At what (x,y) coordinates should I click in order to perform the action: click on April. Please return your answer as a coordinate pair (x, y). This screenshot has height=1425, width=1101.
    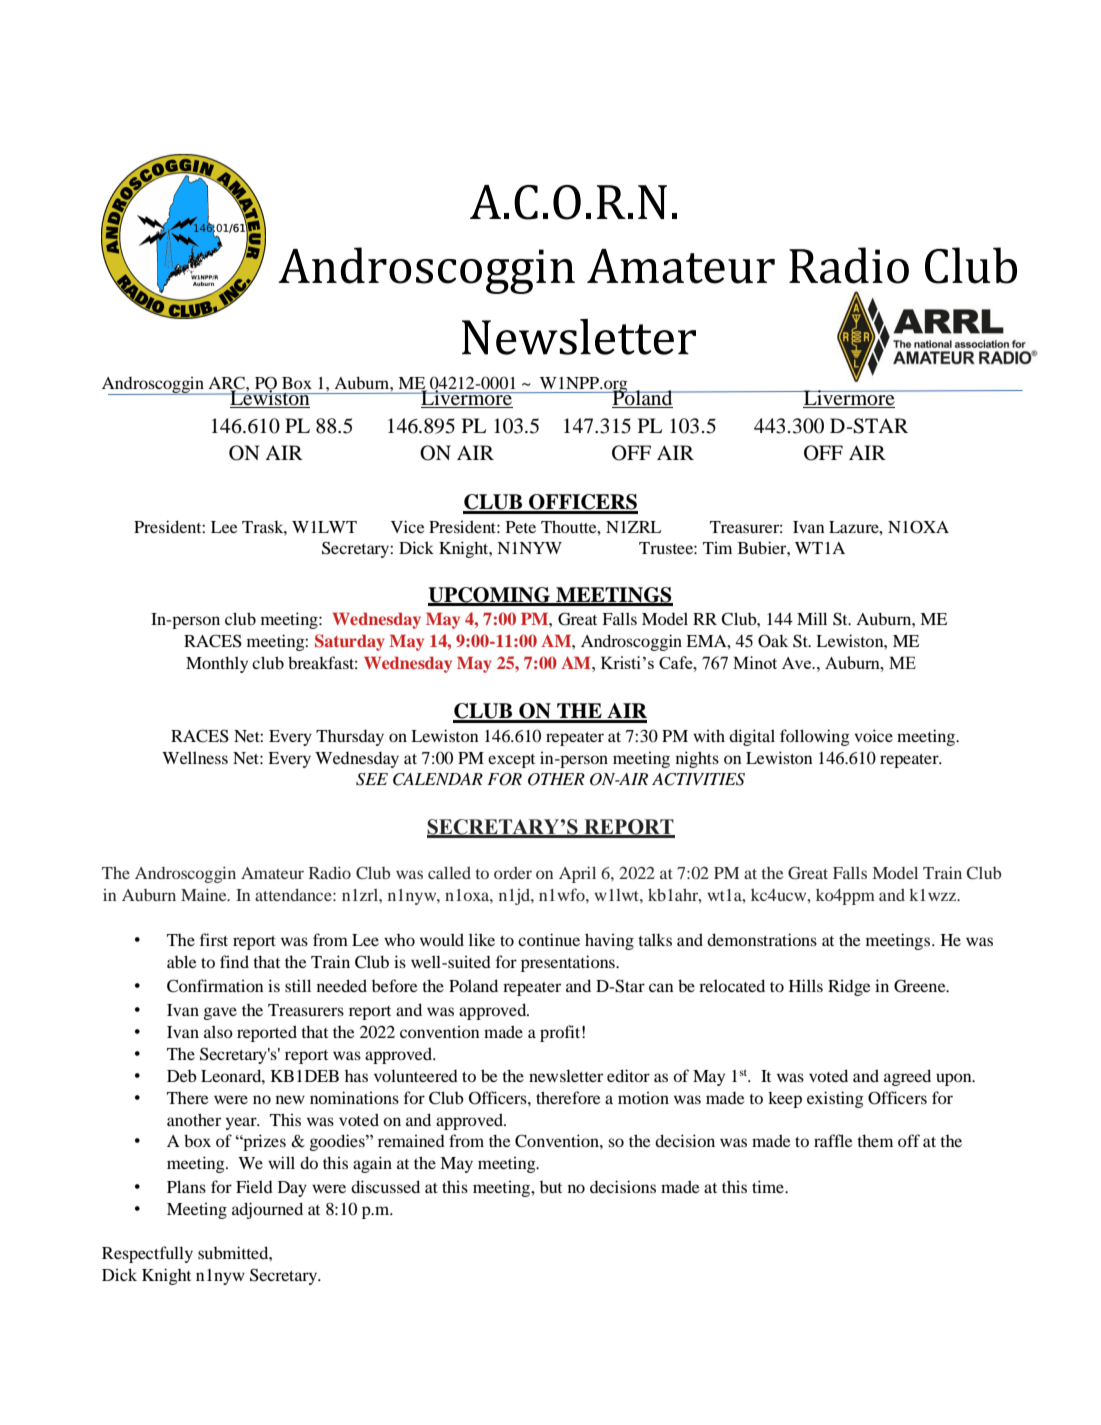
    Looking at the image, I should click on (577, 874).
